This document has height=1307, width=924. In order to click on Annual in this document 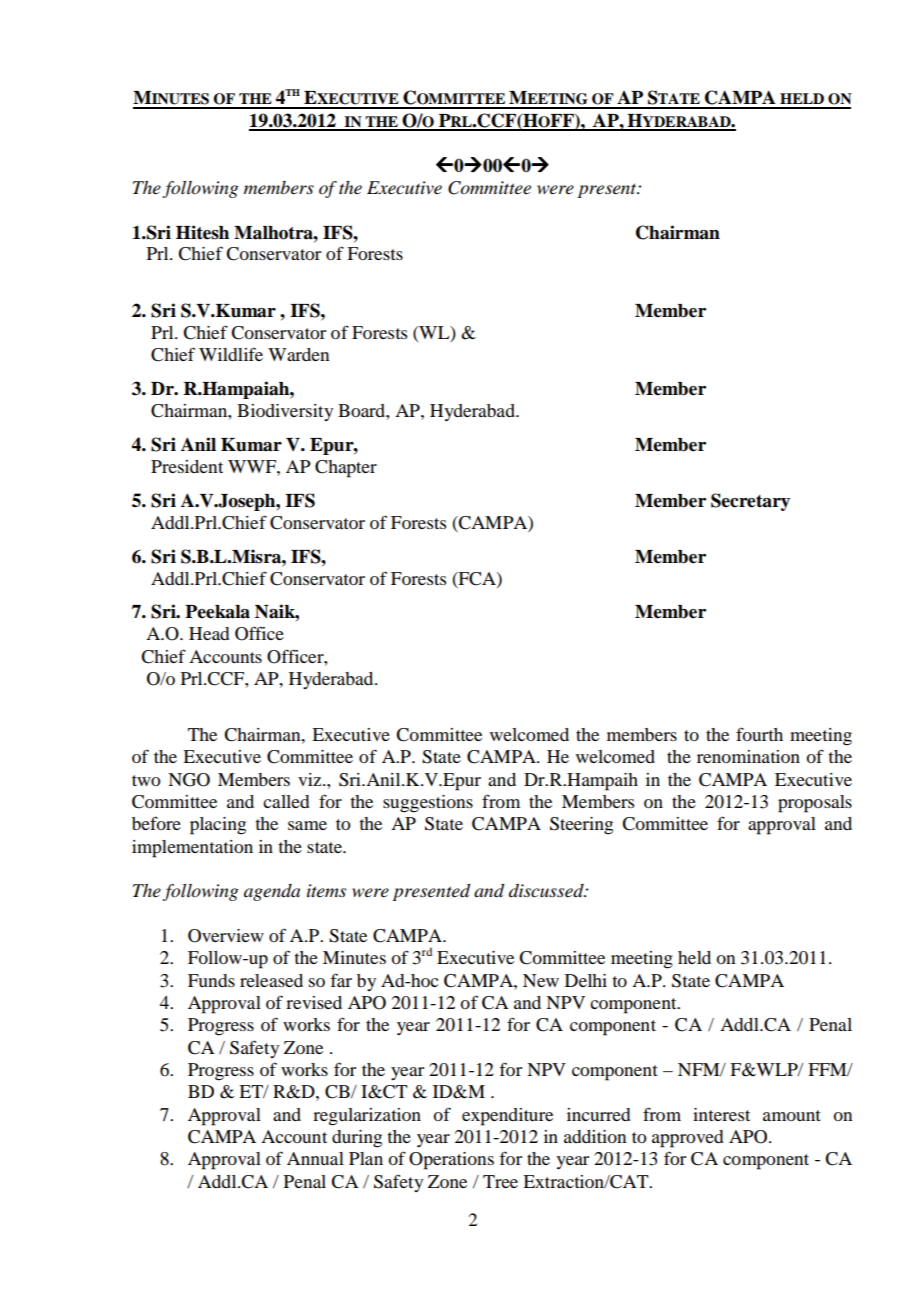, I will do `click(315, 1158)`.
